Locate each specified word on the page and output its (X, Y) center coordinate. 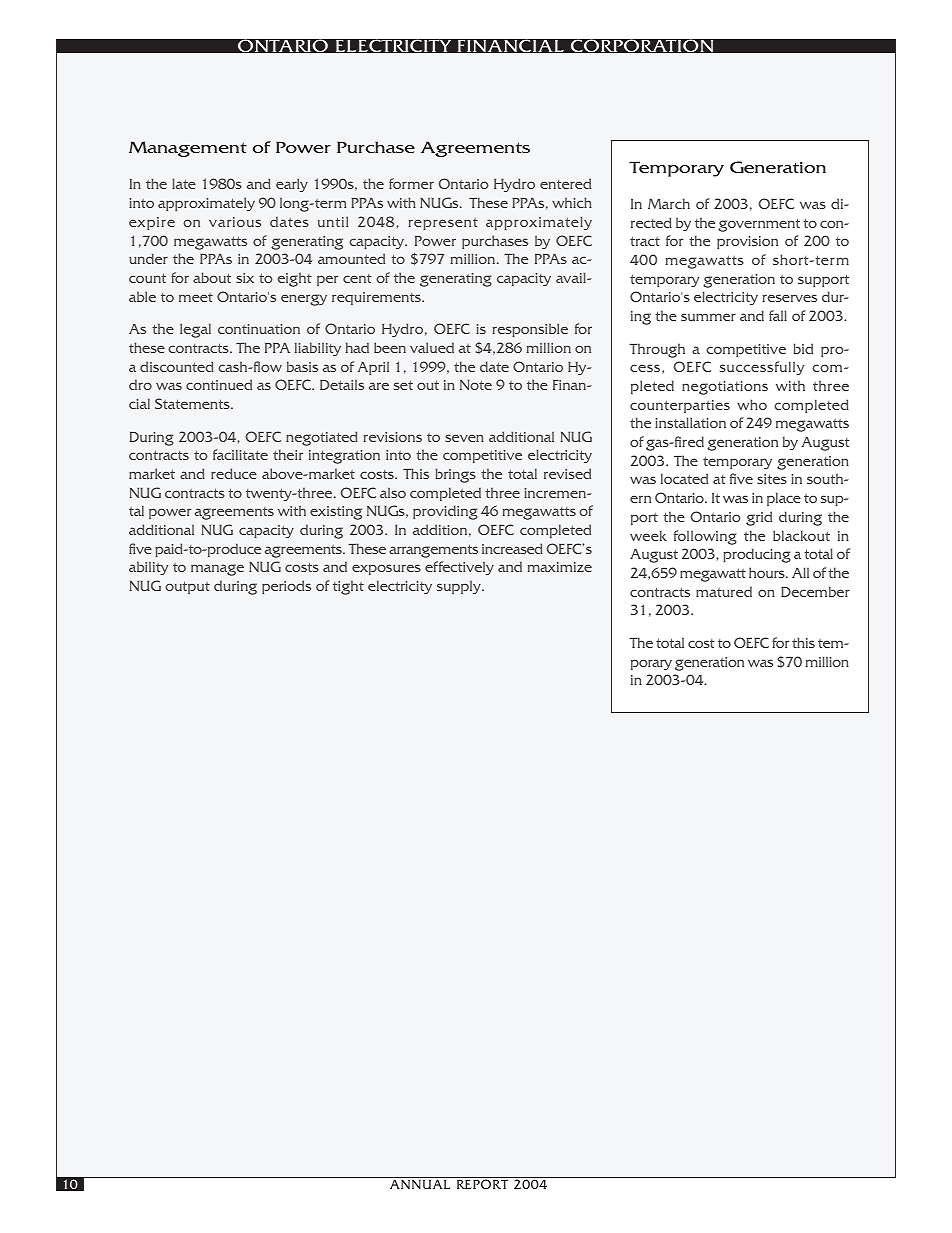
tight (348, 587)
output (187, 587)
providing (445, 512)
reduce (234, 473)
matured (724, 592)
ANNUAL (420, 1184)
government (759, 225)
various (235, 222)
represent (443, 224)
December (815, 591)
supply (460, 587)
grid (759, 518)
